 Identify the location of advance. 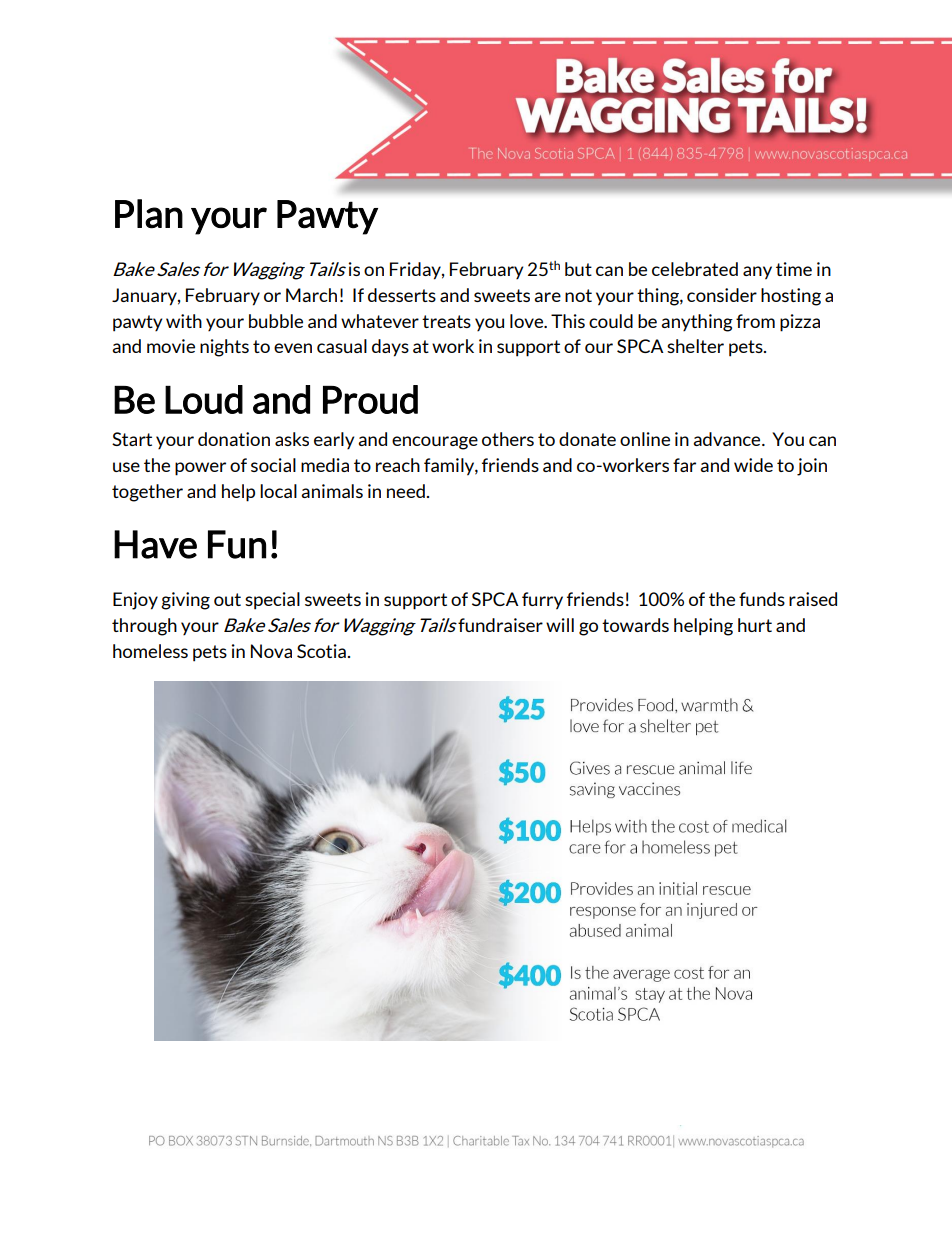
(728, 439).
